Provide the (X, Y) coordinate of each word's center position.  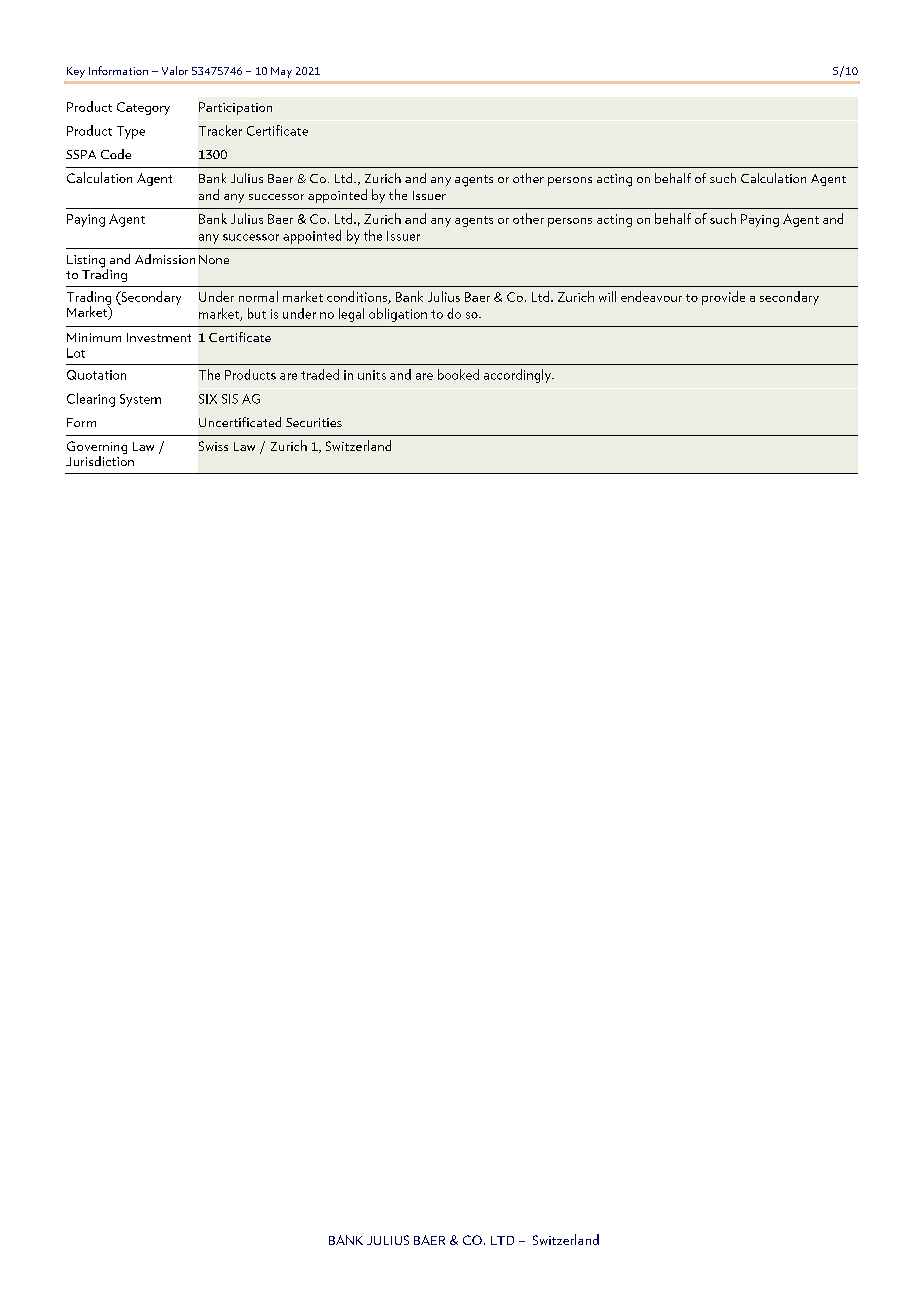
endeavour (651, 296)
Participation (235, 108)
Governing (97, 449)
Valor (175, 70)
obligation (398, 315)
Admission (165, 259)
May (281, 72)
